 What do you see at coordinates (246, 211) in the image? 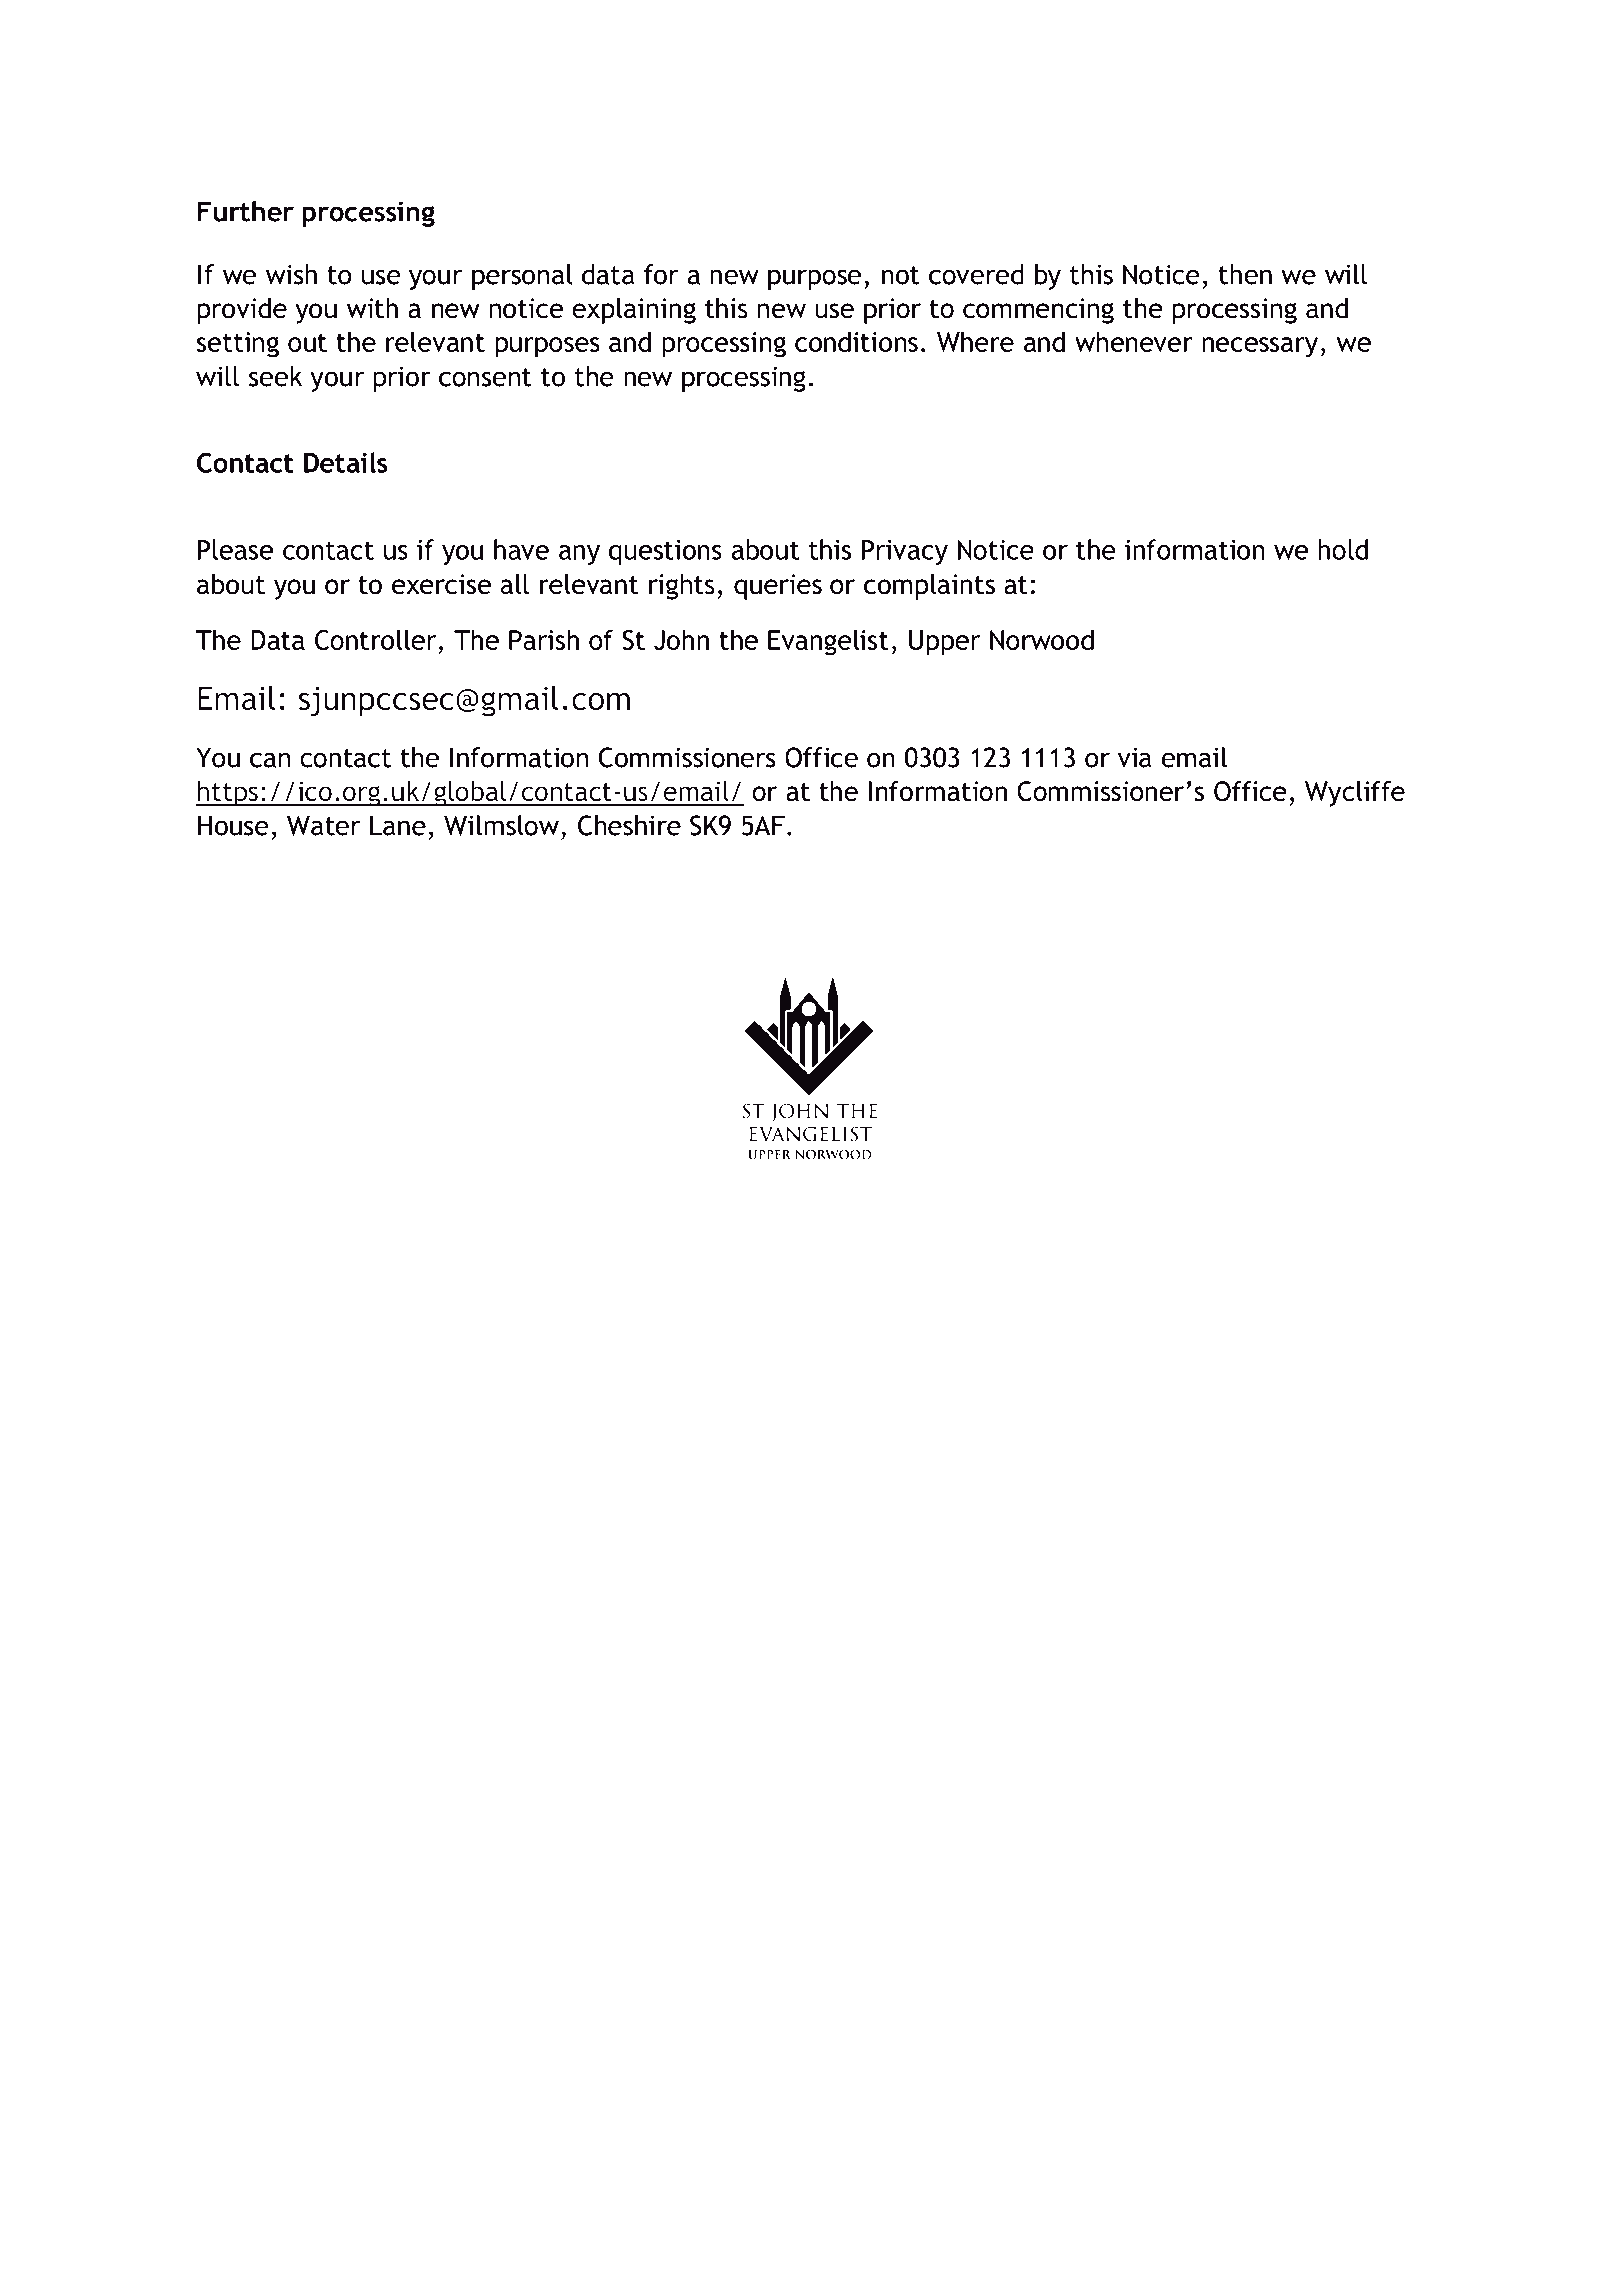
I see `Further` at bounding box center [246, 211].
